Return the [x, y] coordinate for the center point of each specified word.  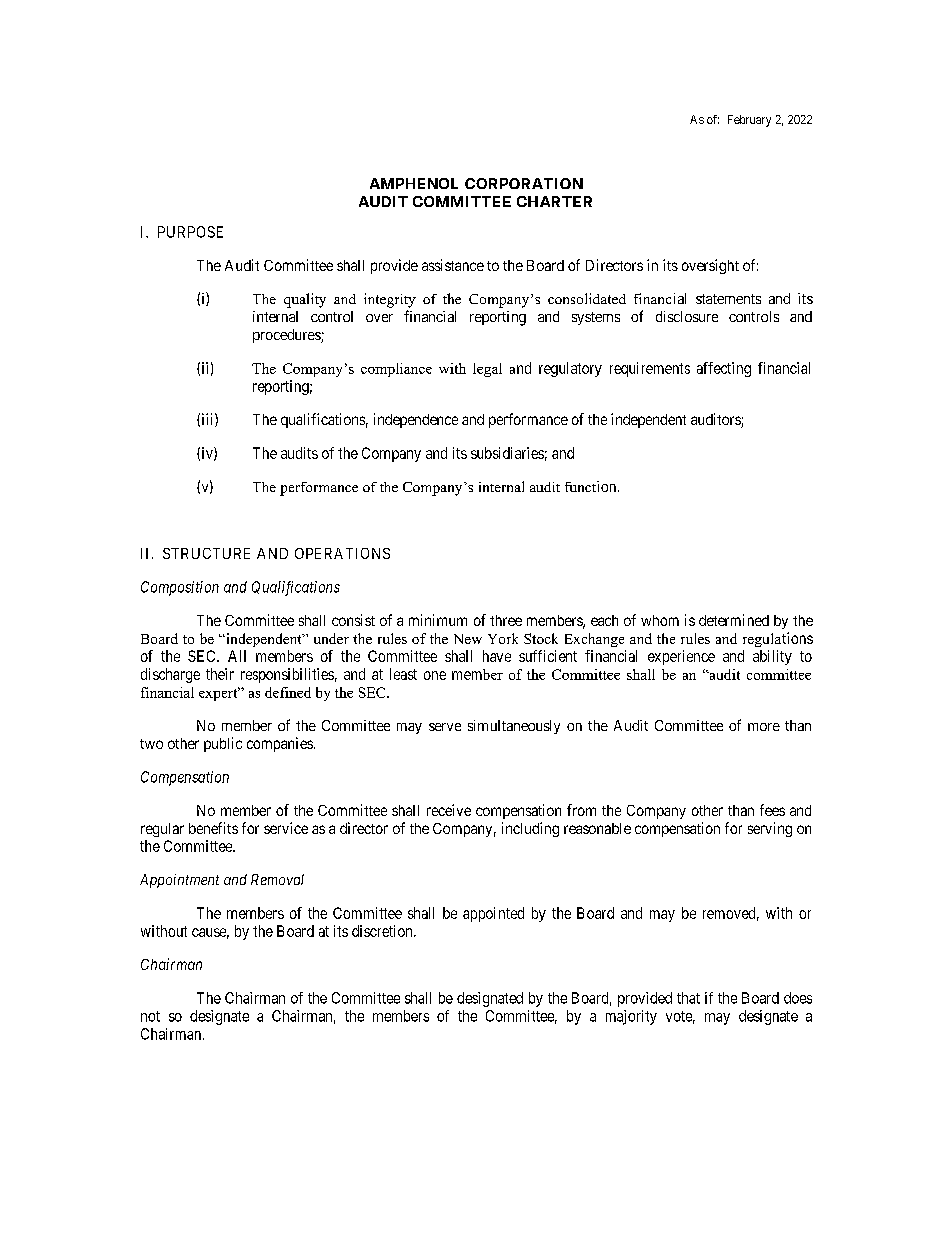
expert [219, 694]
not [150, 1016]
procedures [287, 336]
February [749, 121]
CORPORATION [524, 183]
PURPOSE [190, 232]
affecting [724, 369]
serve [445, 727]
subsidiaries [507, 453]
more [764, 727]
